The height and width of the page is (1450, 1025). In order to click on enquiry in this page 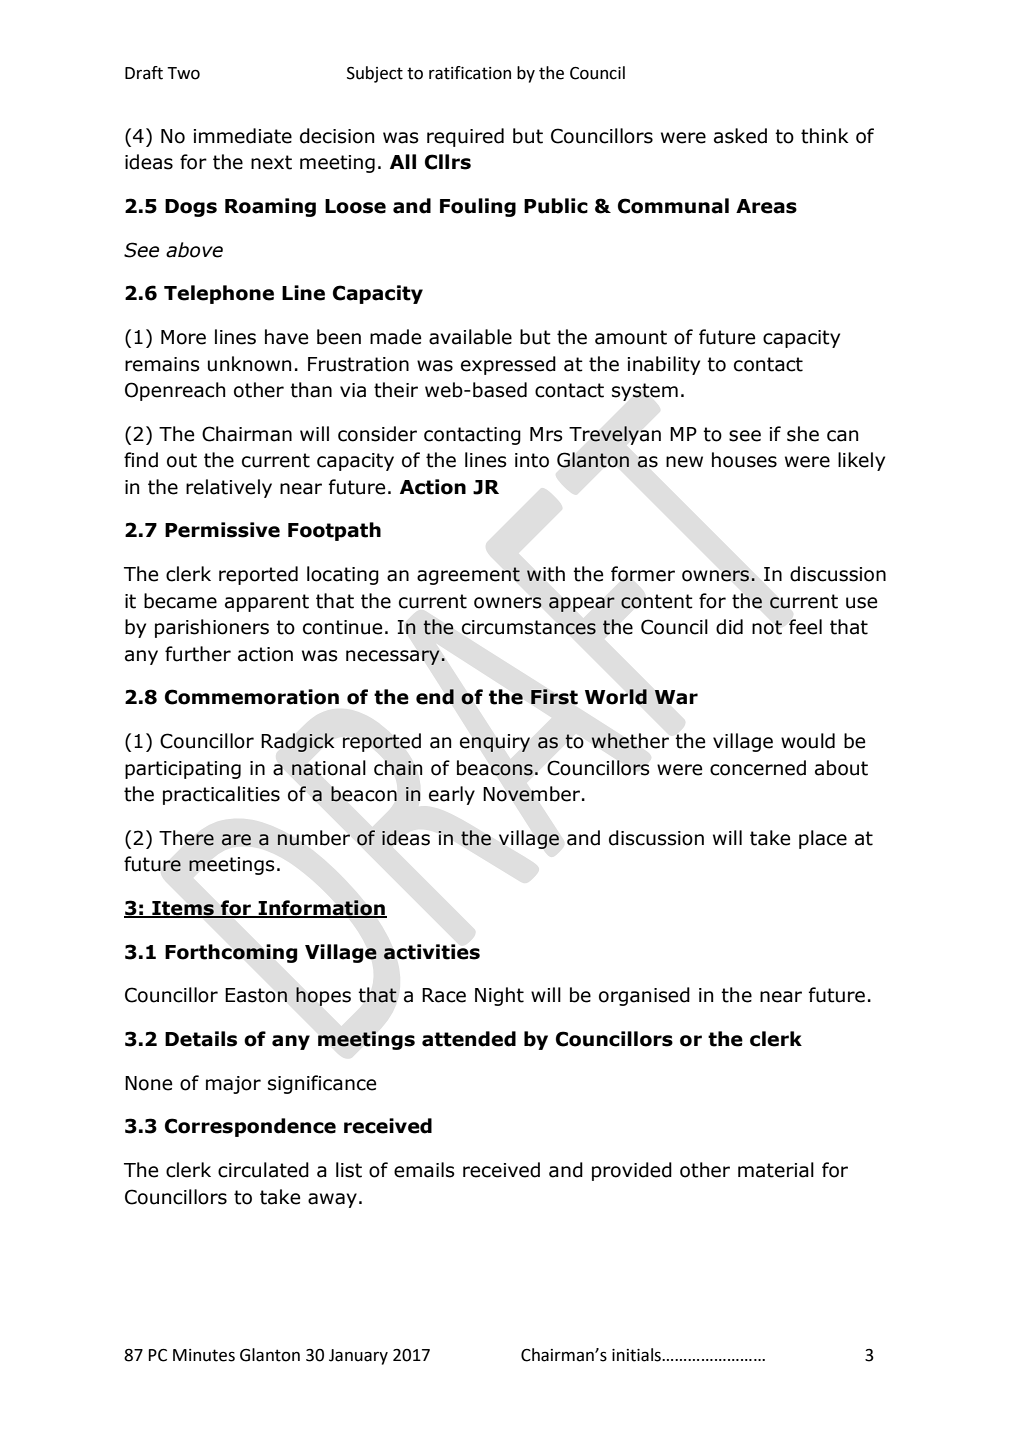, I will do `click(495, 743)`.
